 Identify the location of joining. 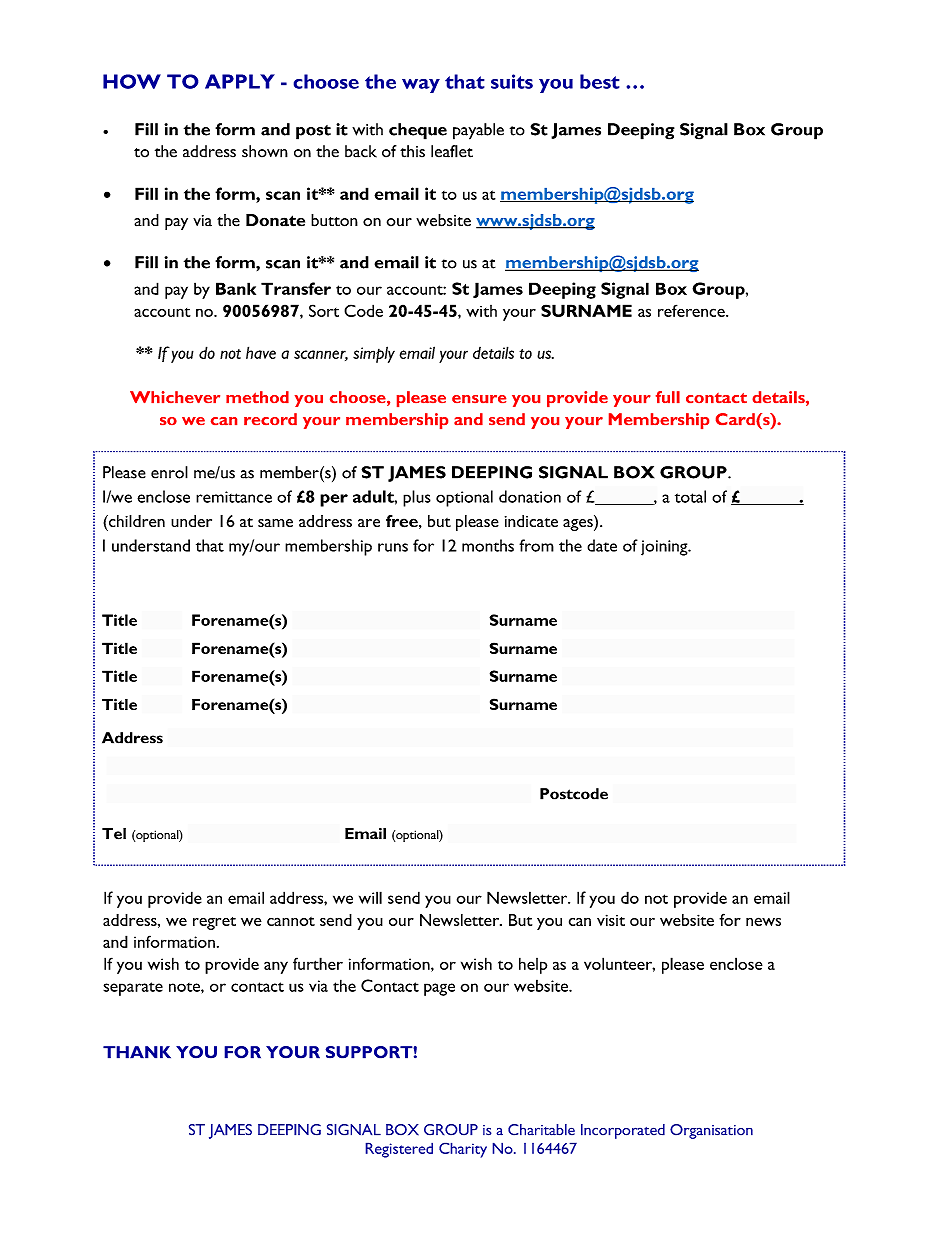
(665, 548).
